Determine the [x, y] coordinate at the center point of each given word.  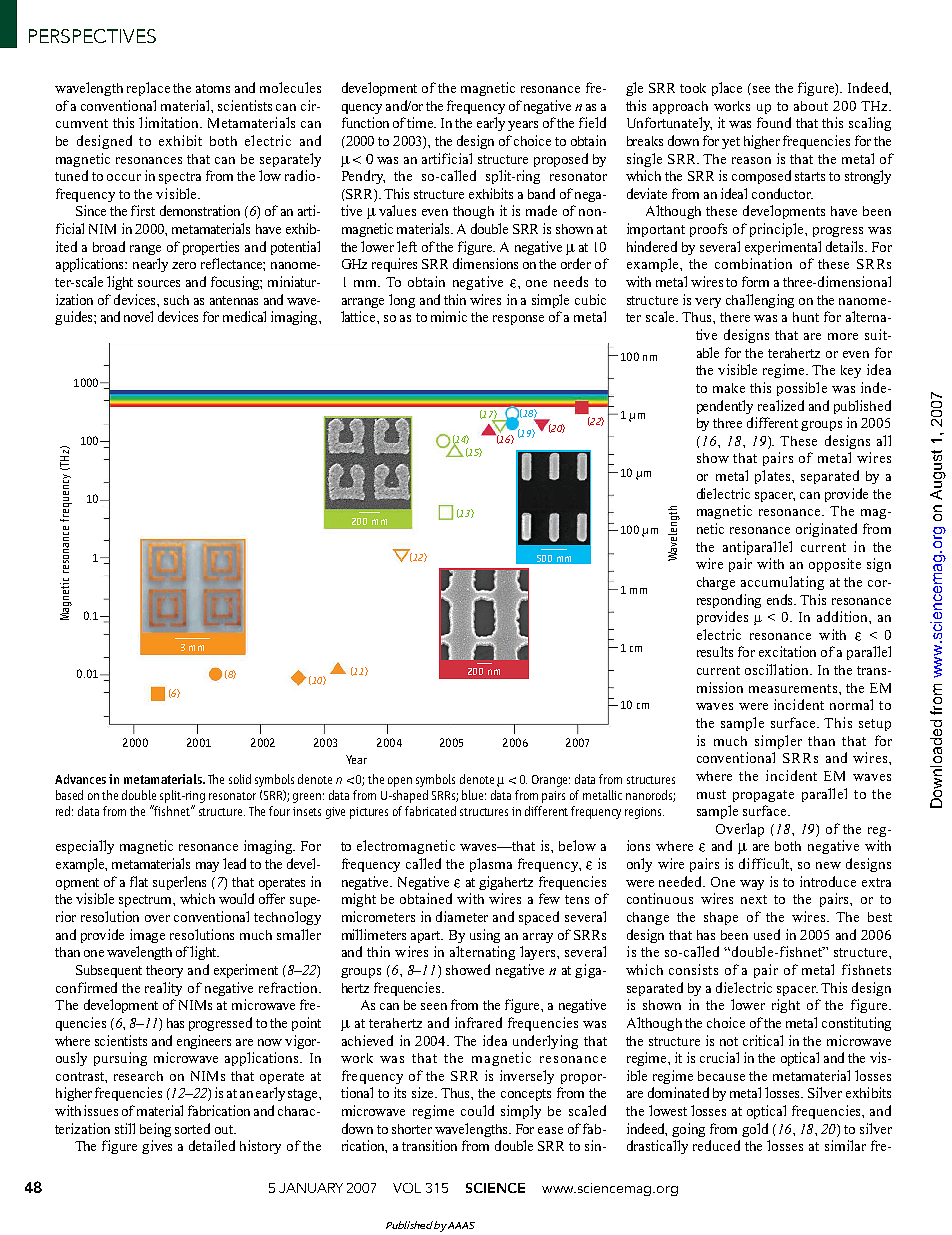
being [155, 1130]
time [421, 122]
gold [755, 1130]
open [400, 782]
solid [240, 779]
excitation [787, 651]
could [477, 1110]
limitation [170, 122]
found [774, 122]
